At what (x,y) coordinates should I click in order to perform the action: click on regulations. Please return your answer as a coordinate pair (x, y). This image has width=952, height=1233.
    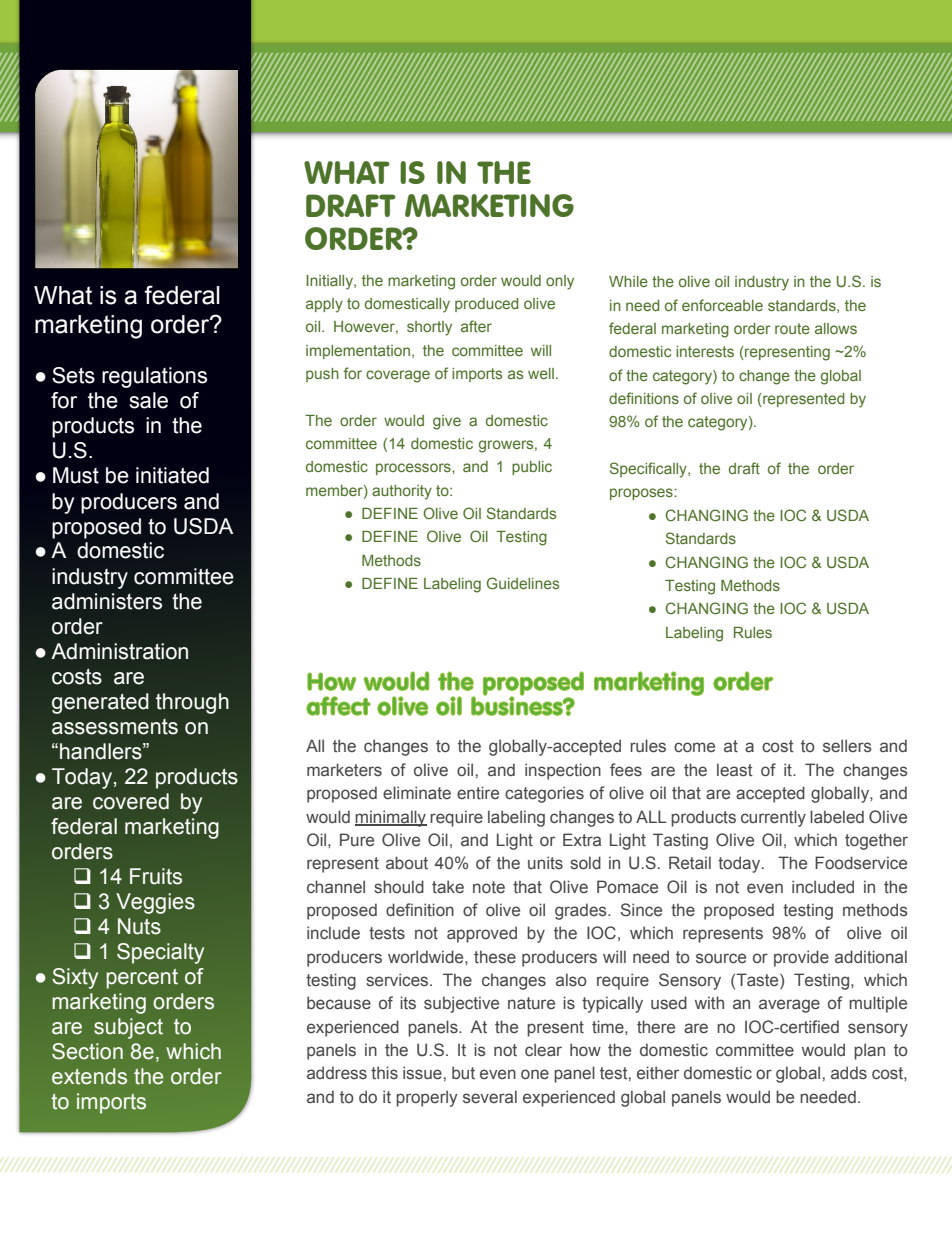
    Looking at the image, I should click on (154, 377).
